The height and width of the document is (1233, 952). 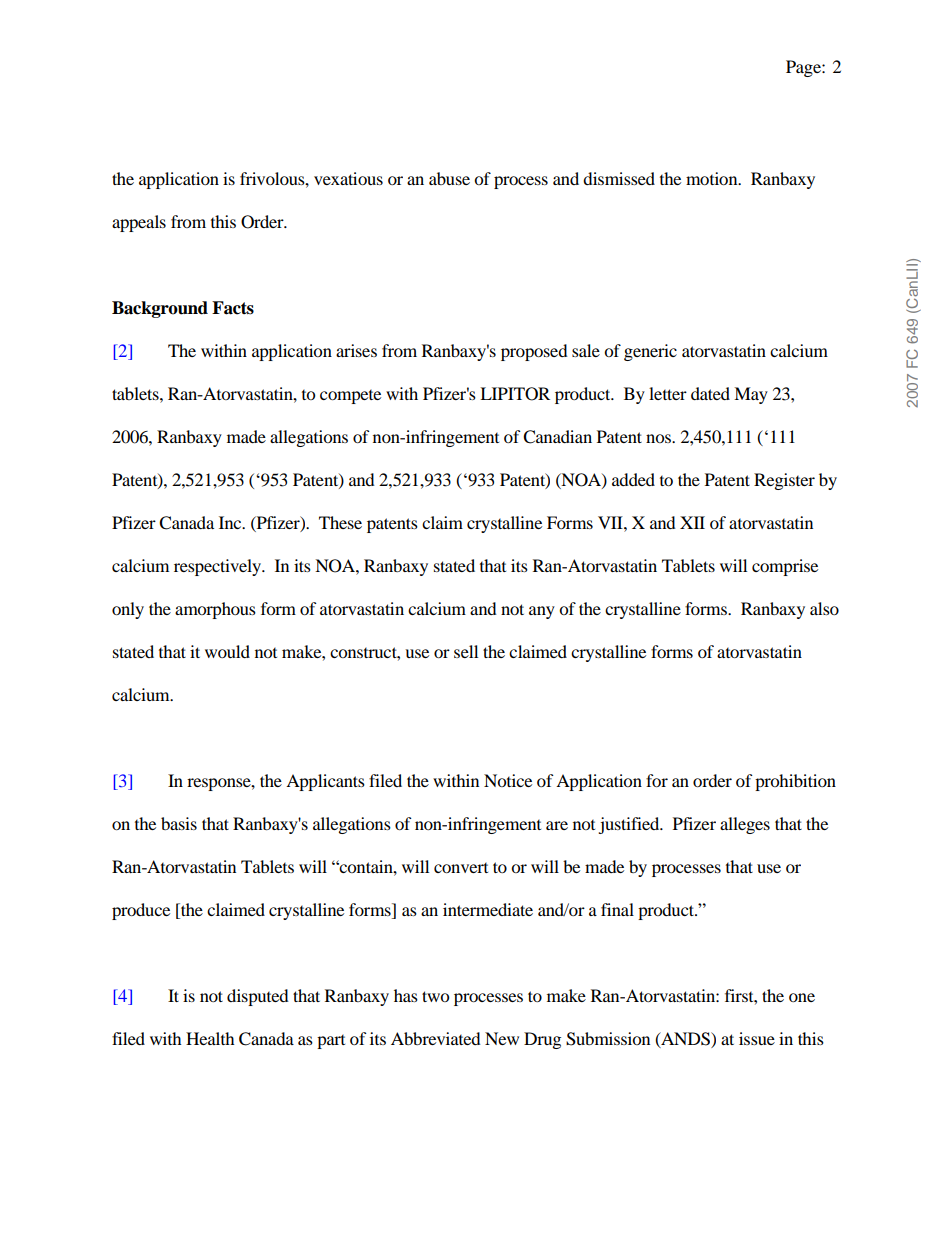 I want to click on Page, so click(x=804, y=68).
